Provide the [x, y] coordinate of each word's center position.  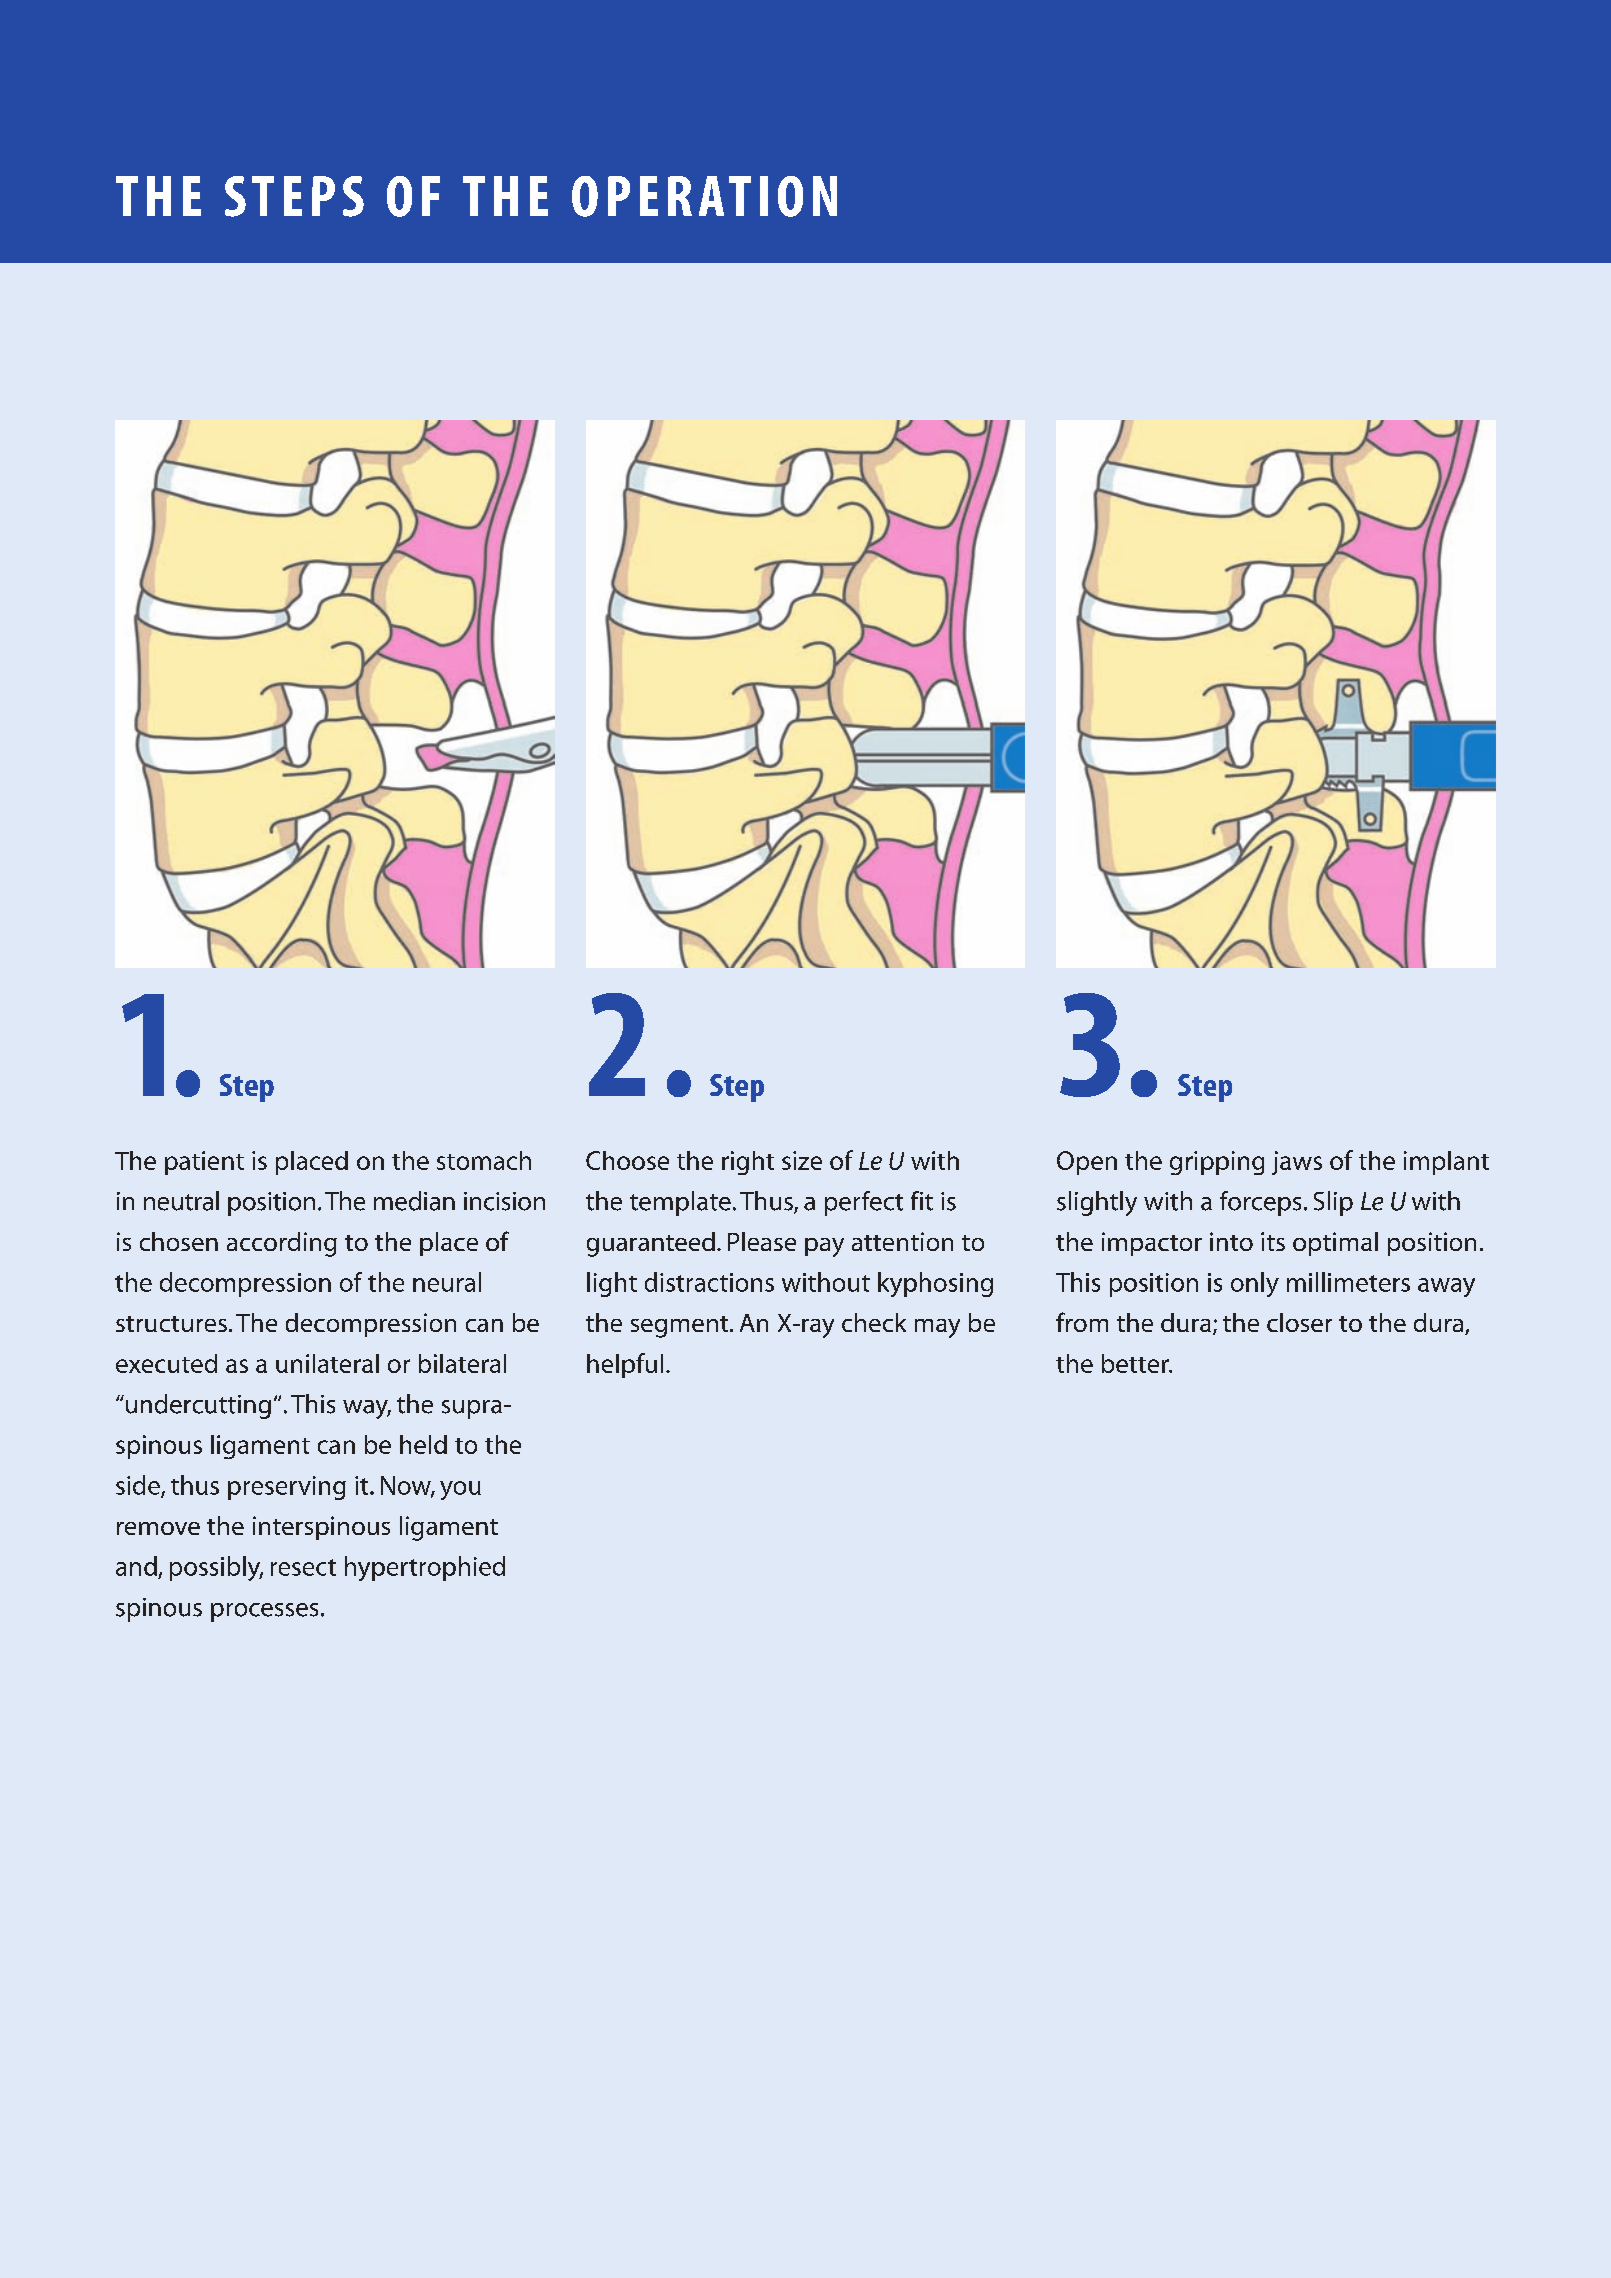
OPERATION [704, 196]
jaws [1297, 1163]
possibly [216, 1568]
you [460, 1490]
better [1136, 1363]
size [802, 1160]
